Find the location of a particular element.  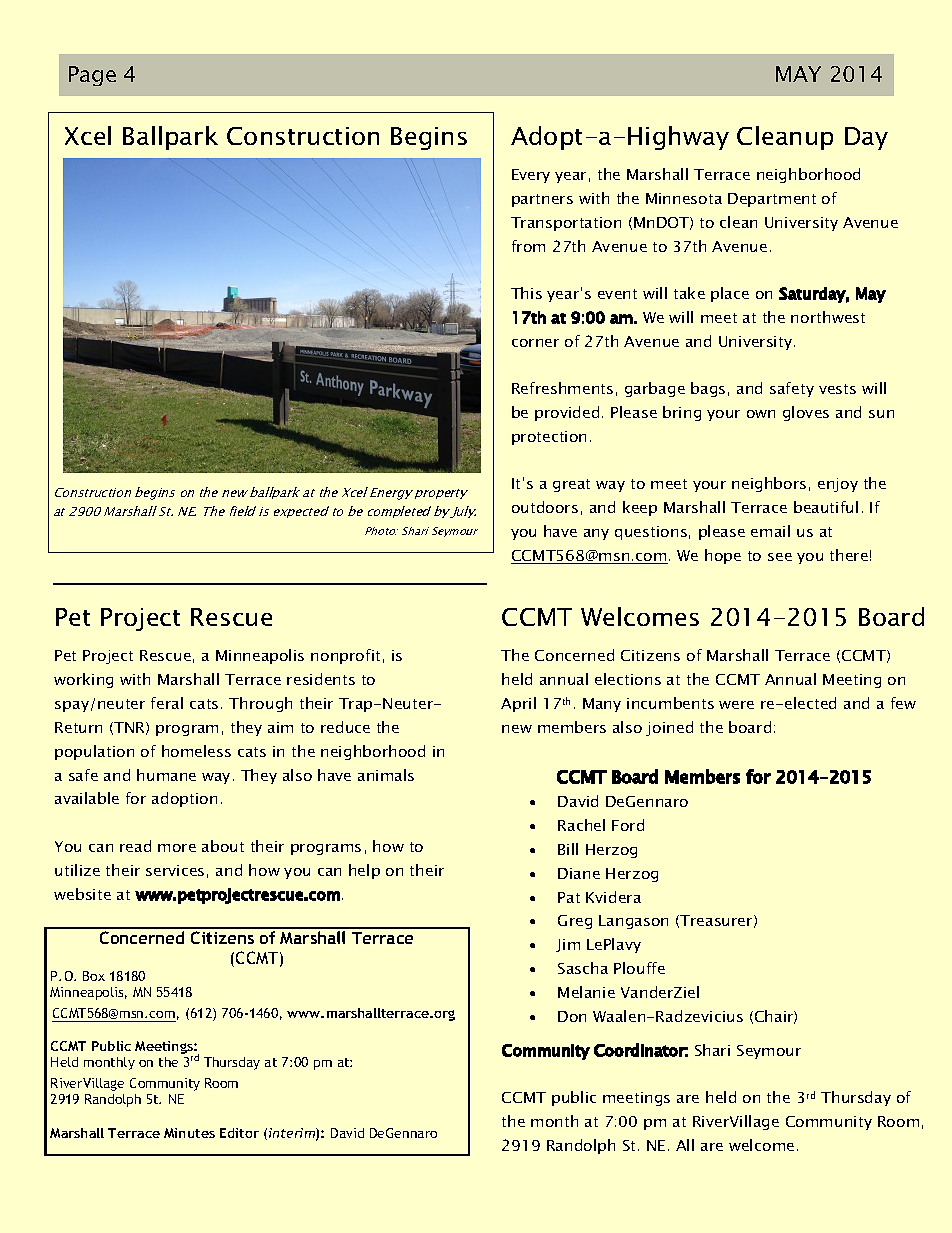

Every is located at coordinates (531, 176).
